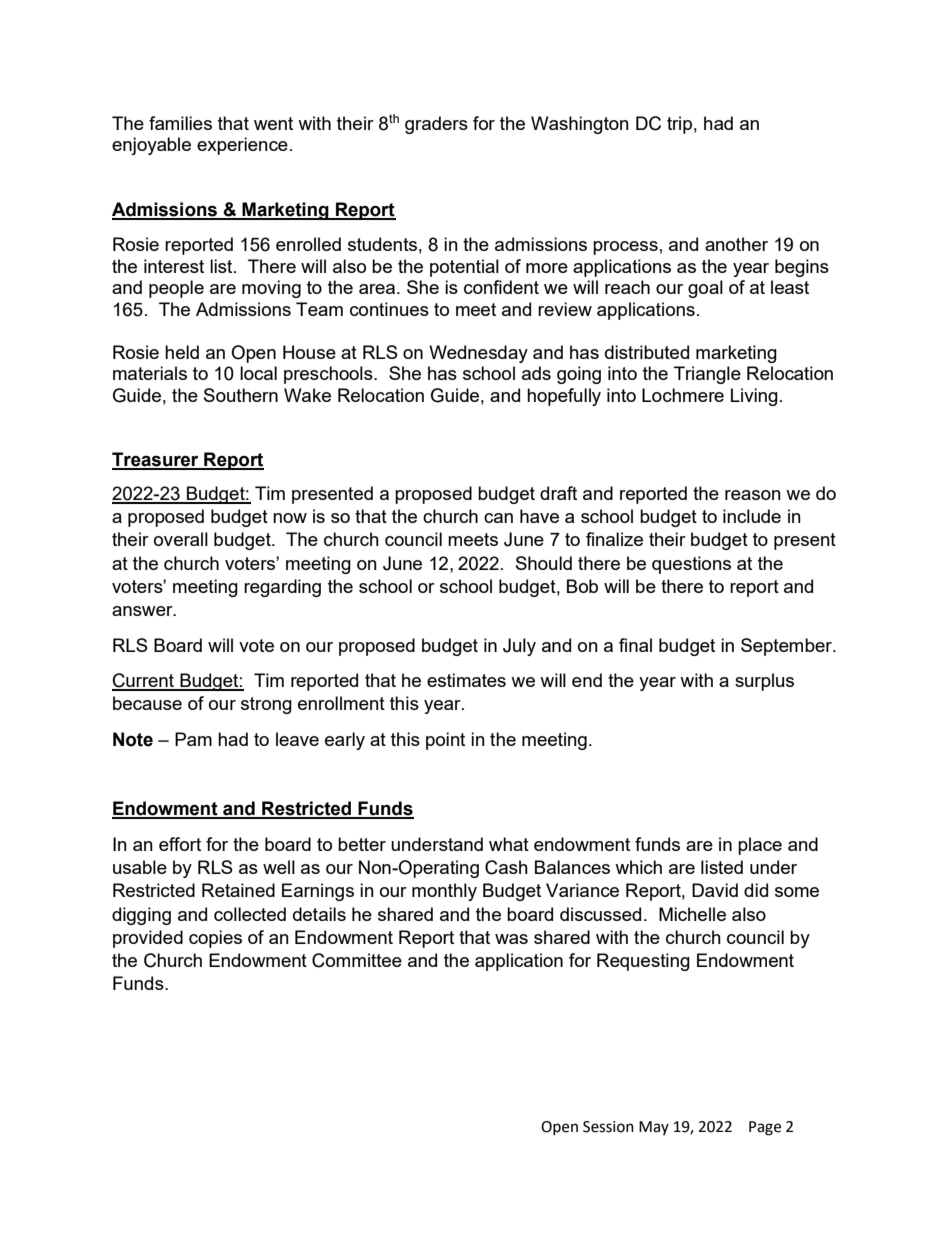 This screenshot has height=1233, width=952. What do you see at coordinates (753, 495) in the screenshot?
I see `reason` at bounding box center [753, 495].
